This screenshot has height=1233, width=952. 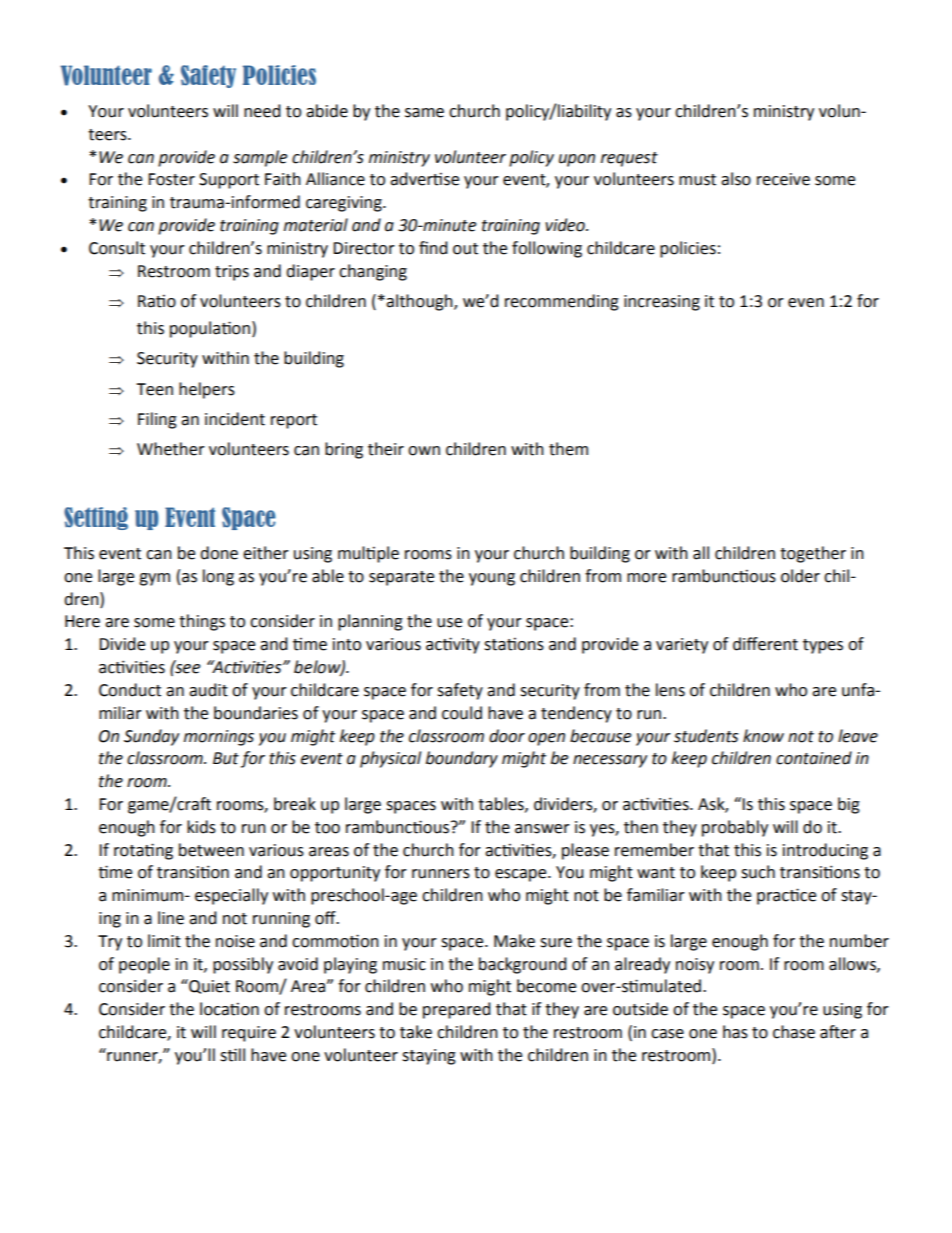 What do you see at coordinates (424, 113) in the screenshot?
I see `same` at bounding box center [424, 113].
